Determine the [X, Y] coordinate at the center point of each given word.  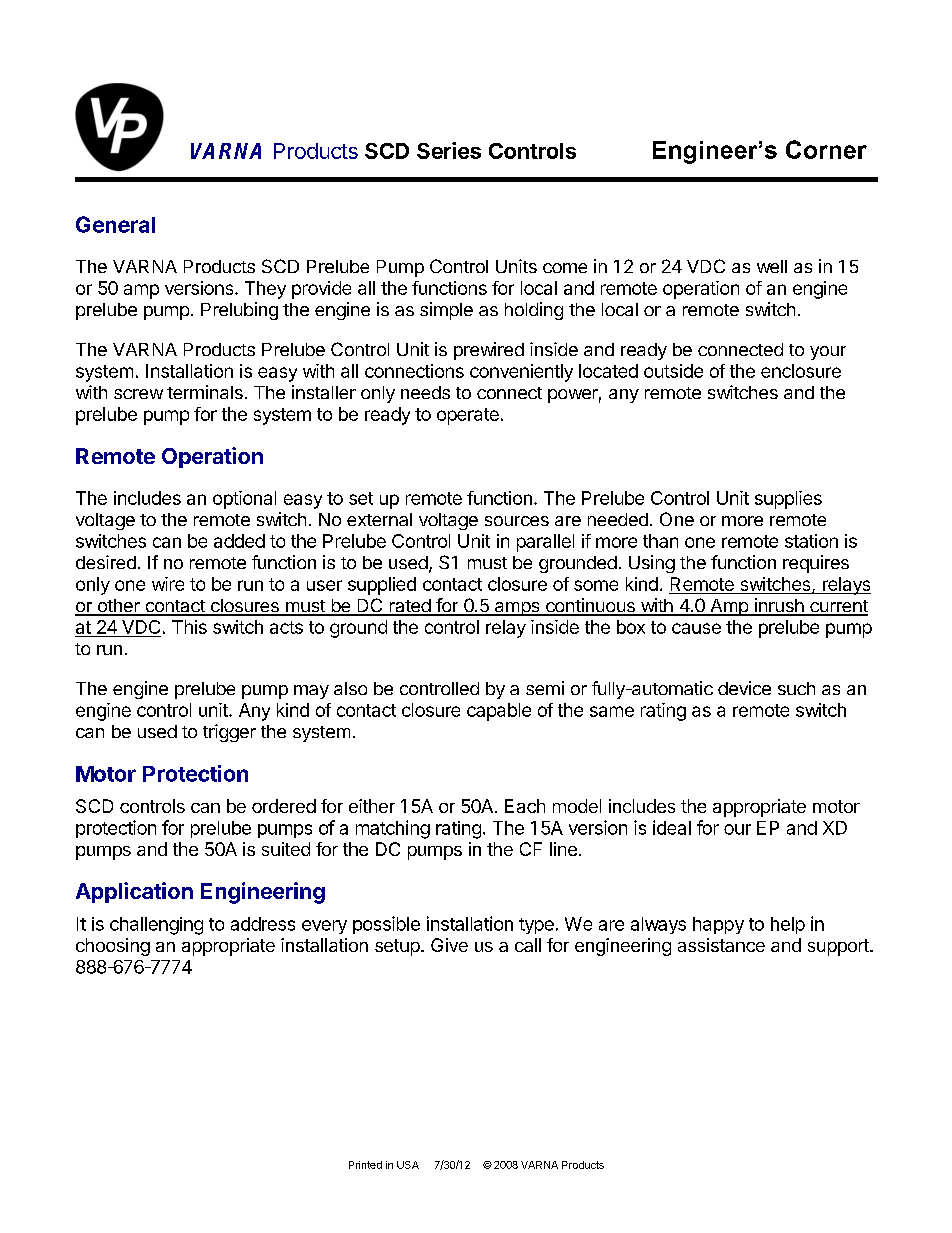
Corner [826, 149]
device [744, 688]
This [189, 627]
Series [449, 150]
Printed [365, 1165]
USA [408, 1165]
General [115, 224]
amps [517, 609]
